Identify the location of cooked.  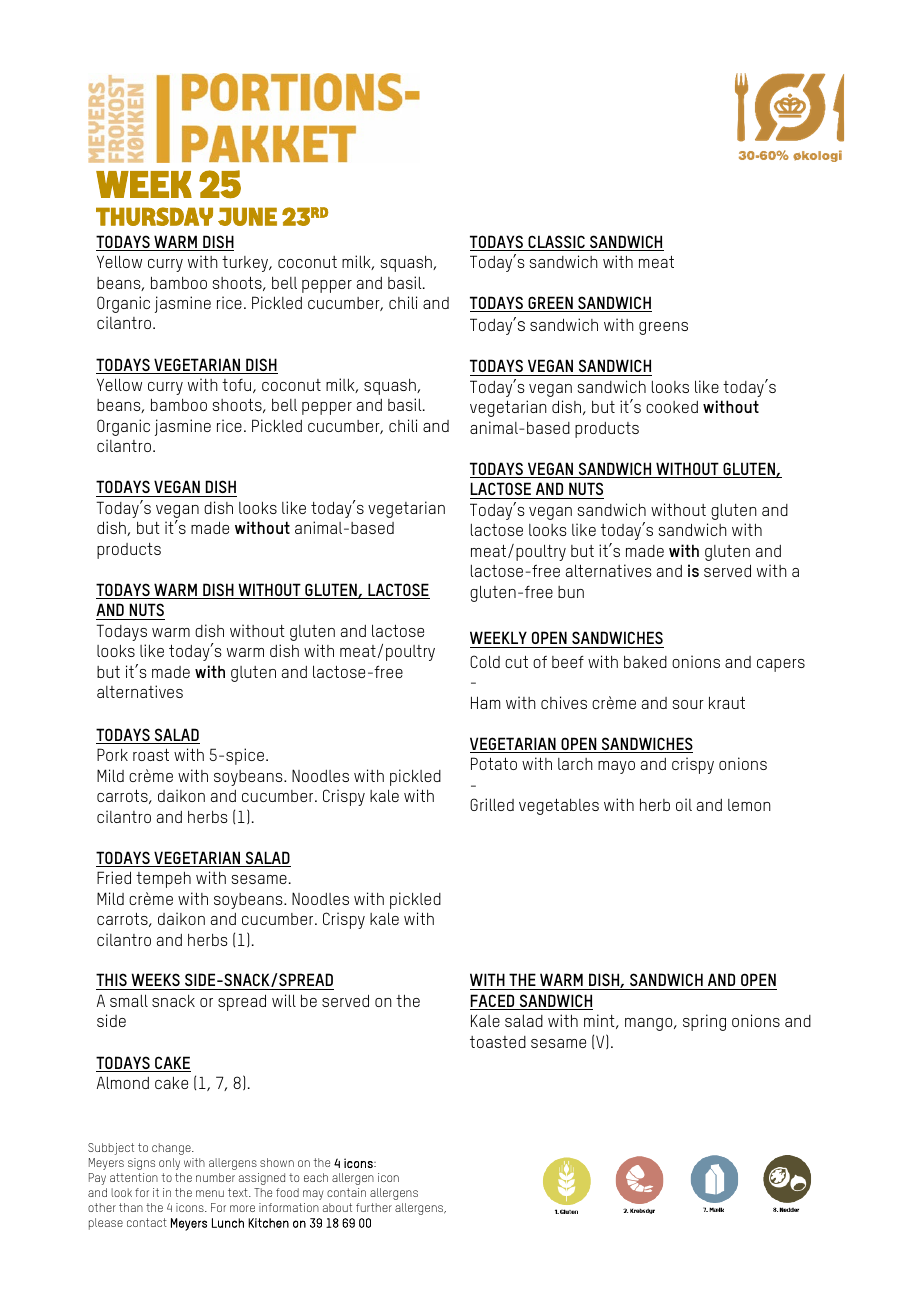
(672, 407).
